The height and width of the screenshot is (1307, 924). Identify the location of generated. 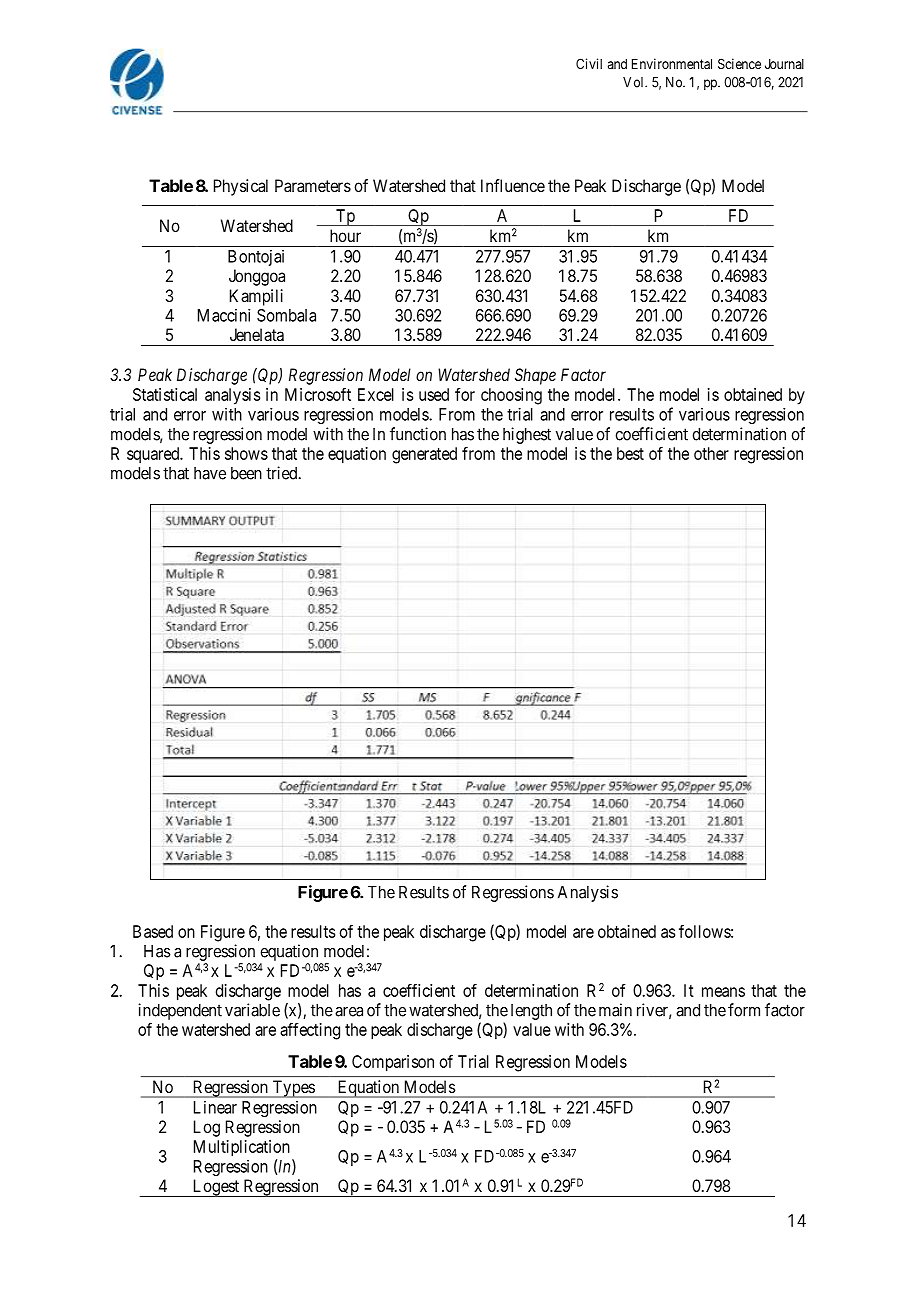
(424, 455).
